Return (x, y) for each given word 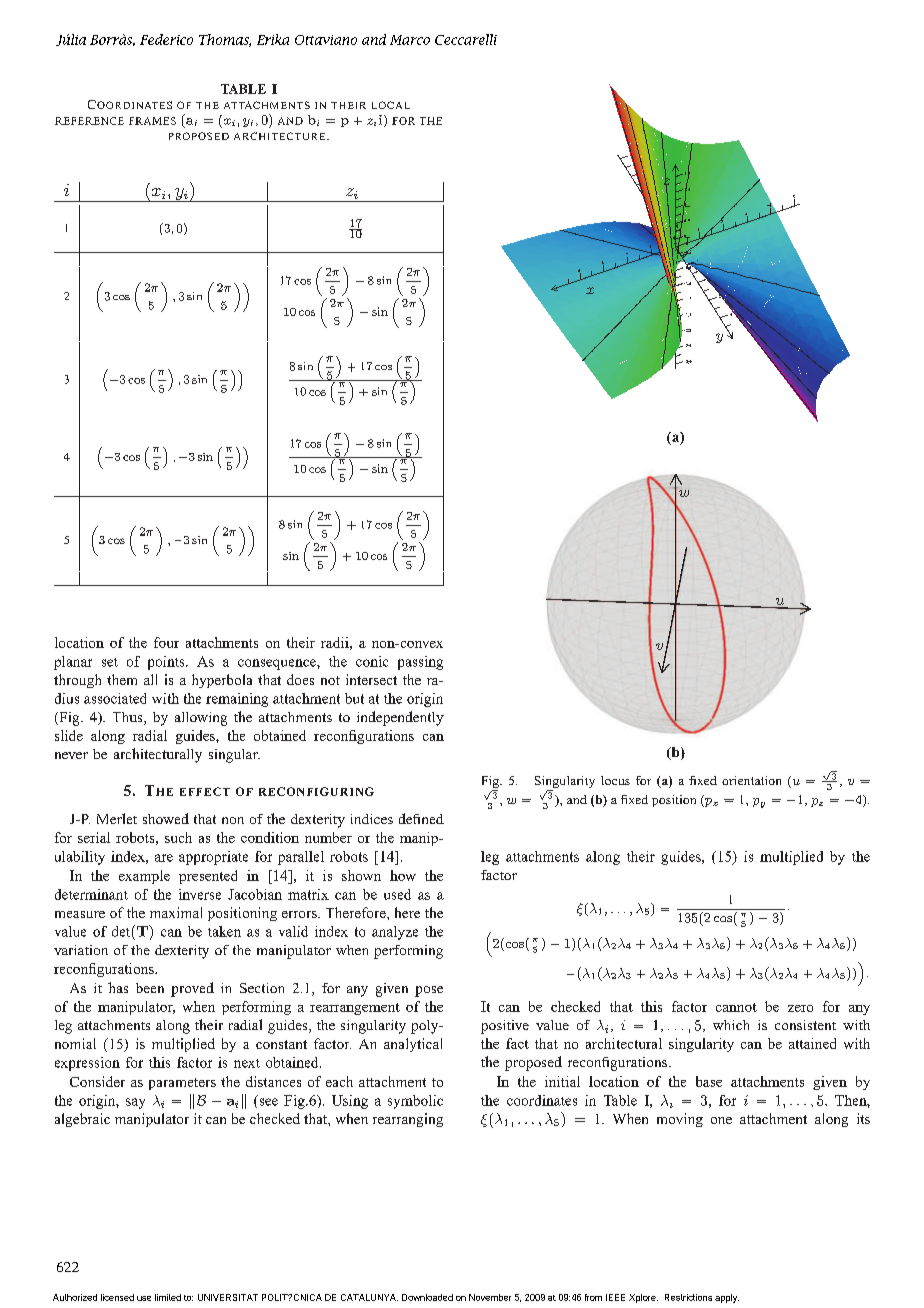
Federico (166, 39)
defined (421, 818)
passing (420, 663)
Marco (410, 40)
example (144, 877)
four (166, 642)
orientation (751, 780)
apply (727, 1298)
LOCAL (391, 105)
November (490, 1297)
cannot (736, 1007)
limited (168, 1297)
